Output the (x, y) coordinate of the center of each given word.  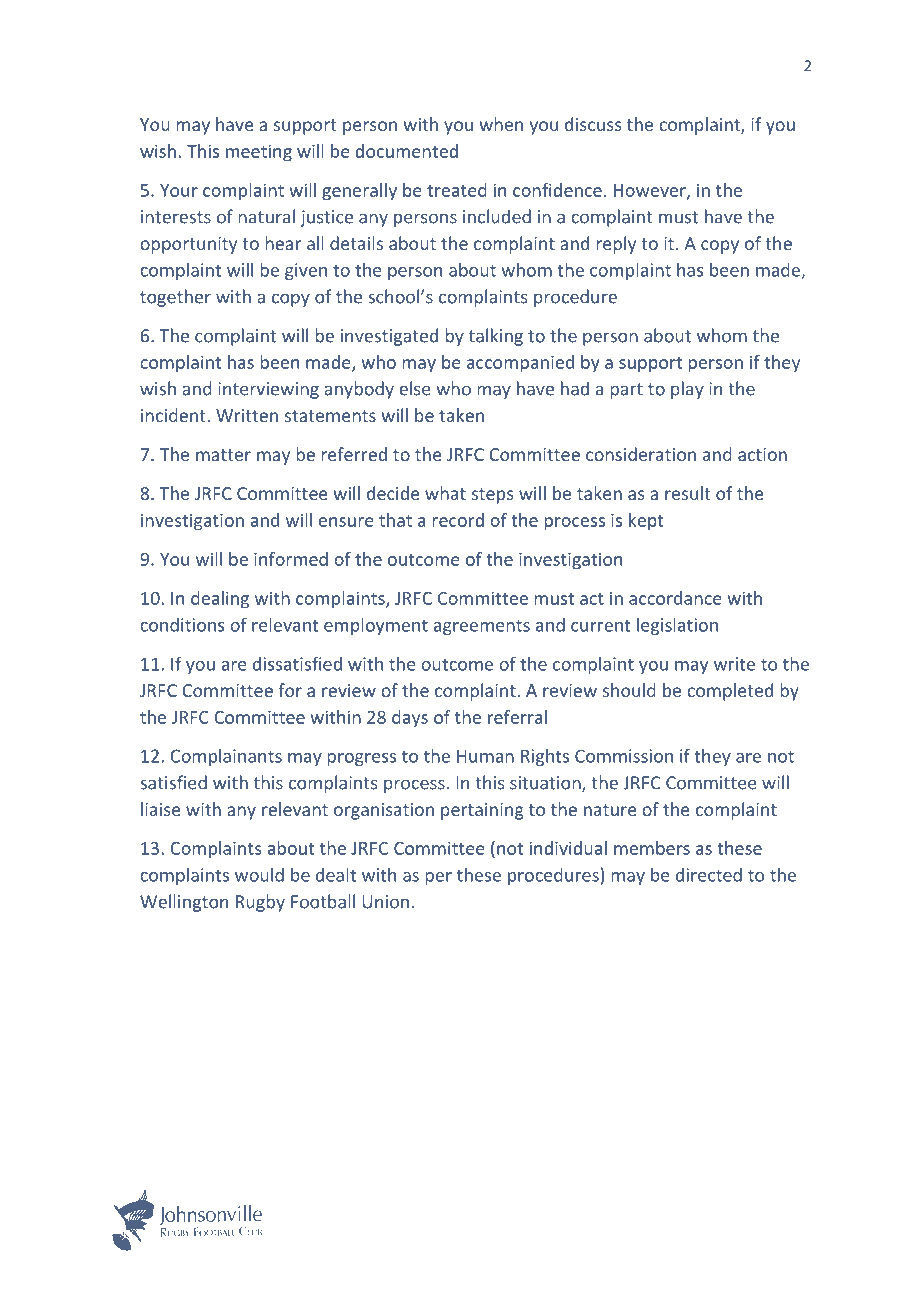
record (458, 520)
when (501, 124)
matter (223, 455)
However (651, 191)
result (688, 493)
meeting (259, 153)
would (259, 875)
